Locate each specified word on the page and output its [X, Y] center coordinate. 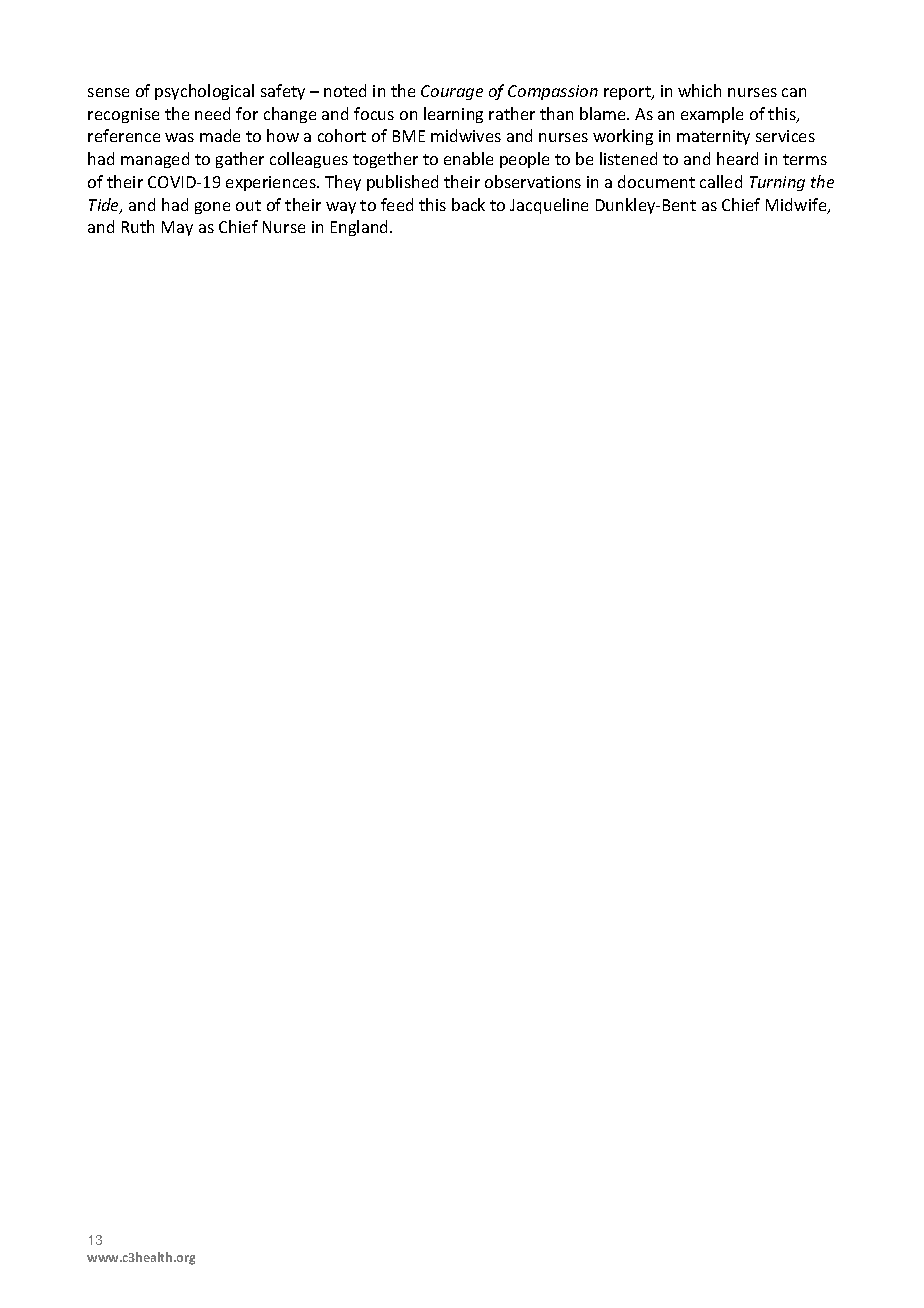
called [721, 181]
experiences [272, 183]
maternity [713, 137]
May [177, 228]
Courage [452, 92]
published [402, 183]
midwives [466, 135]
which [699, 90]
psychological [204, 92]
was [179, 137]
